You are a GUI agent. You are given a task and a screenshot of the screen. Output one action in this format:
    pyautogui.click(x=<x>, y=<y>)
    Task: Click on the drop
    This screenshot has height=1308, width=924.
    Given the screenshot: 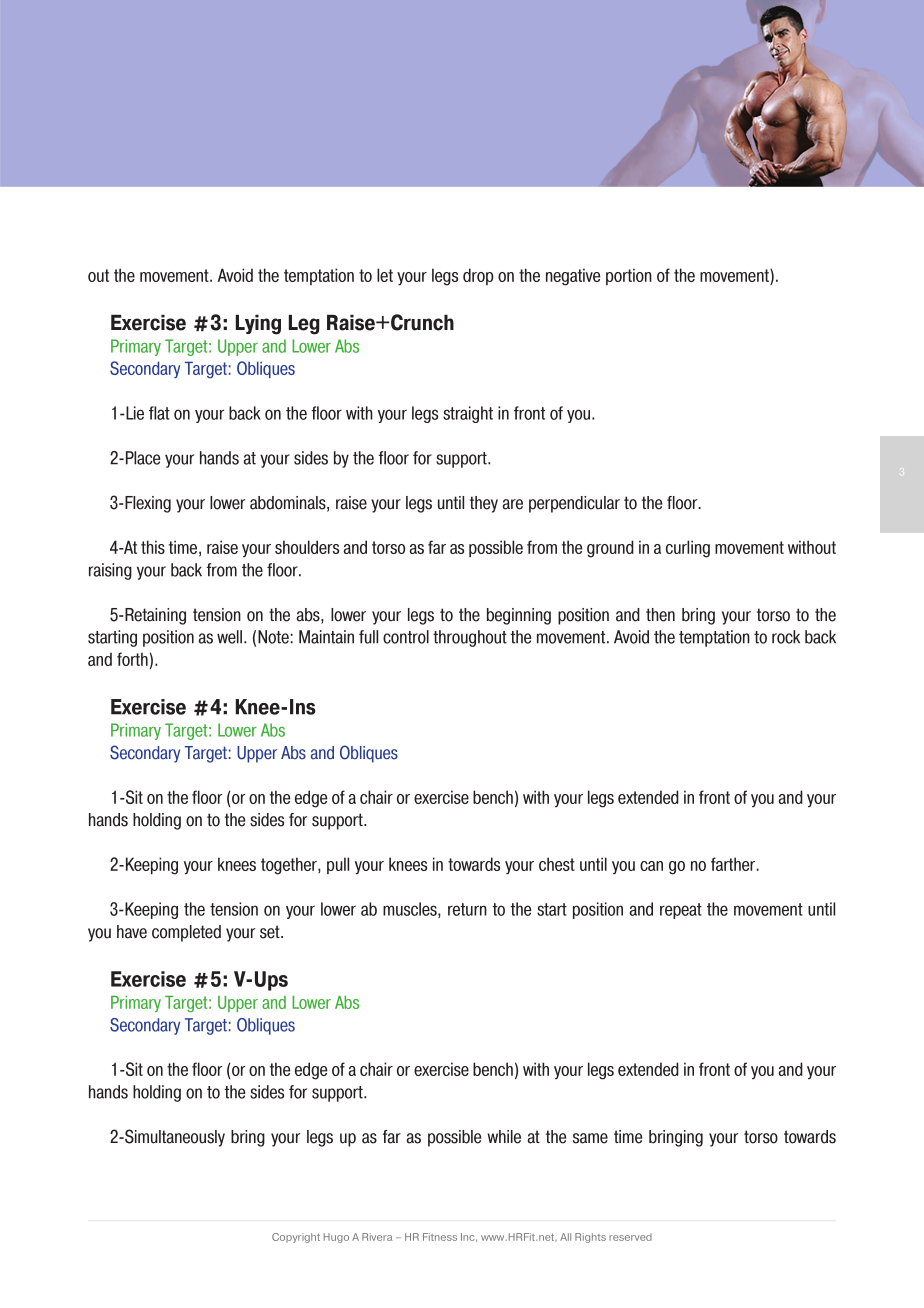 What is the action you would take?
    pyautogui.click(x=478, y=276)
